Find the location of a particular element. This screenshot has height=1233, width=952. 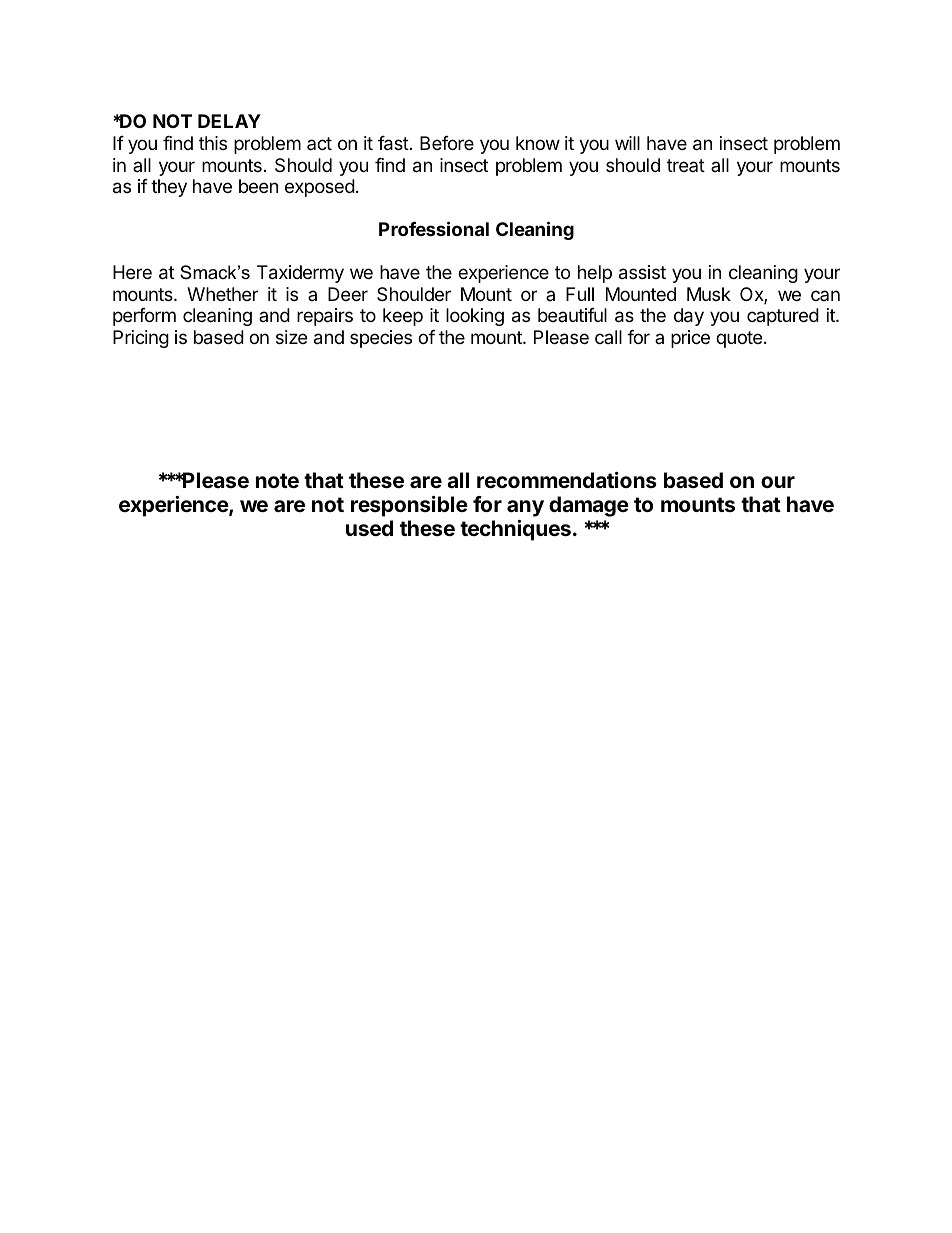

this is located at coordinates (213, 143).
